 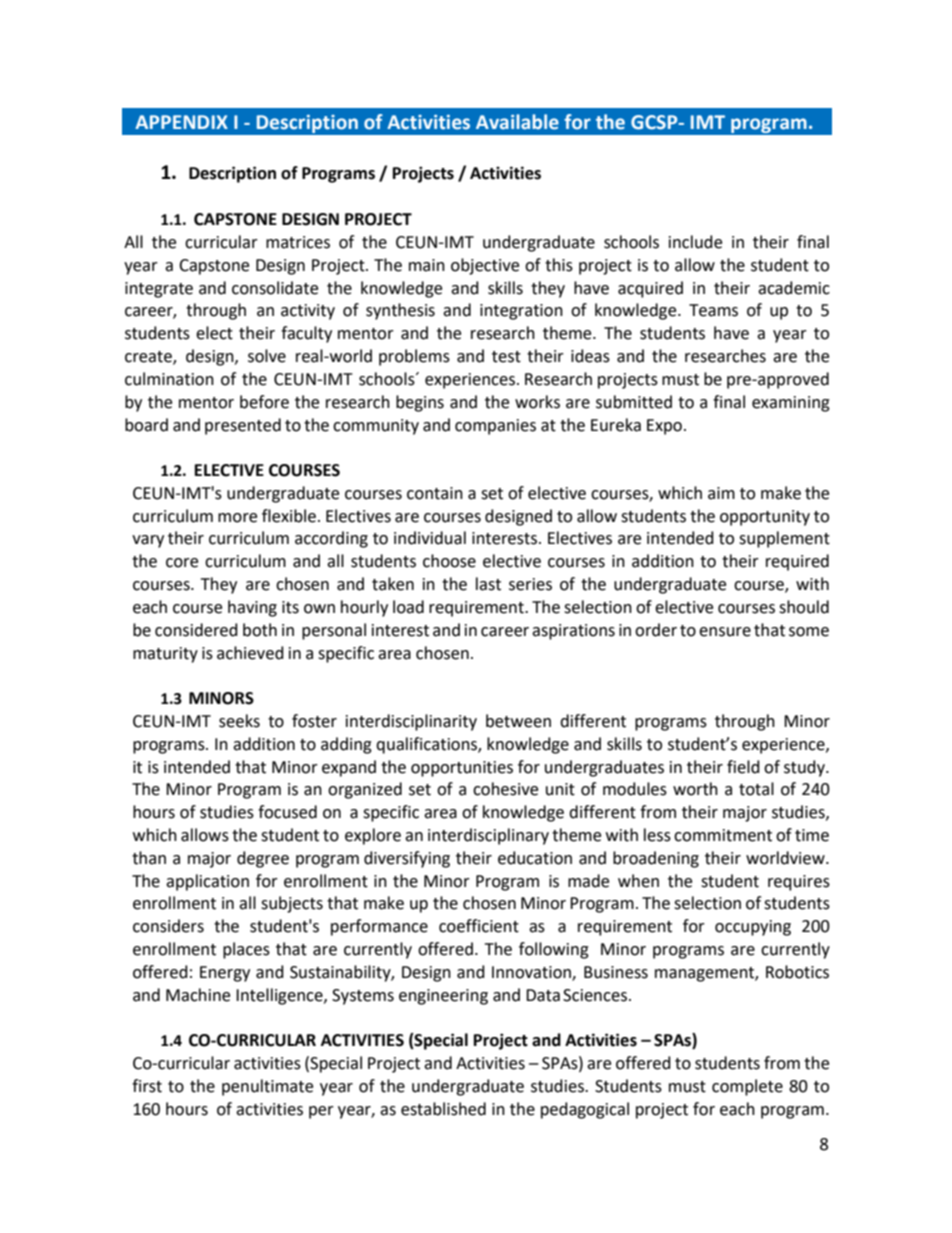 I want to click on established, so click(x=443, y=1109).
